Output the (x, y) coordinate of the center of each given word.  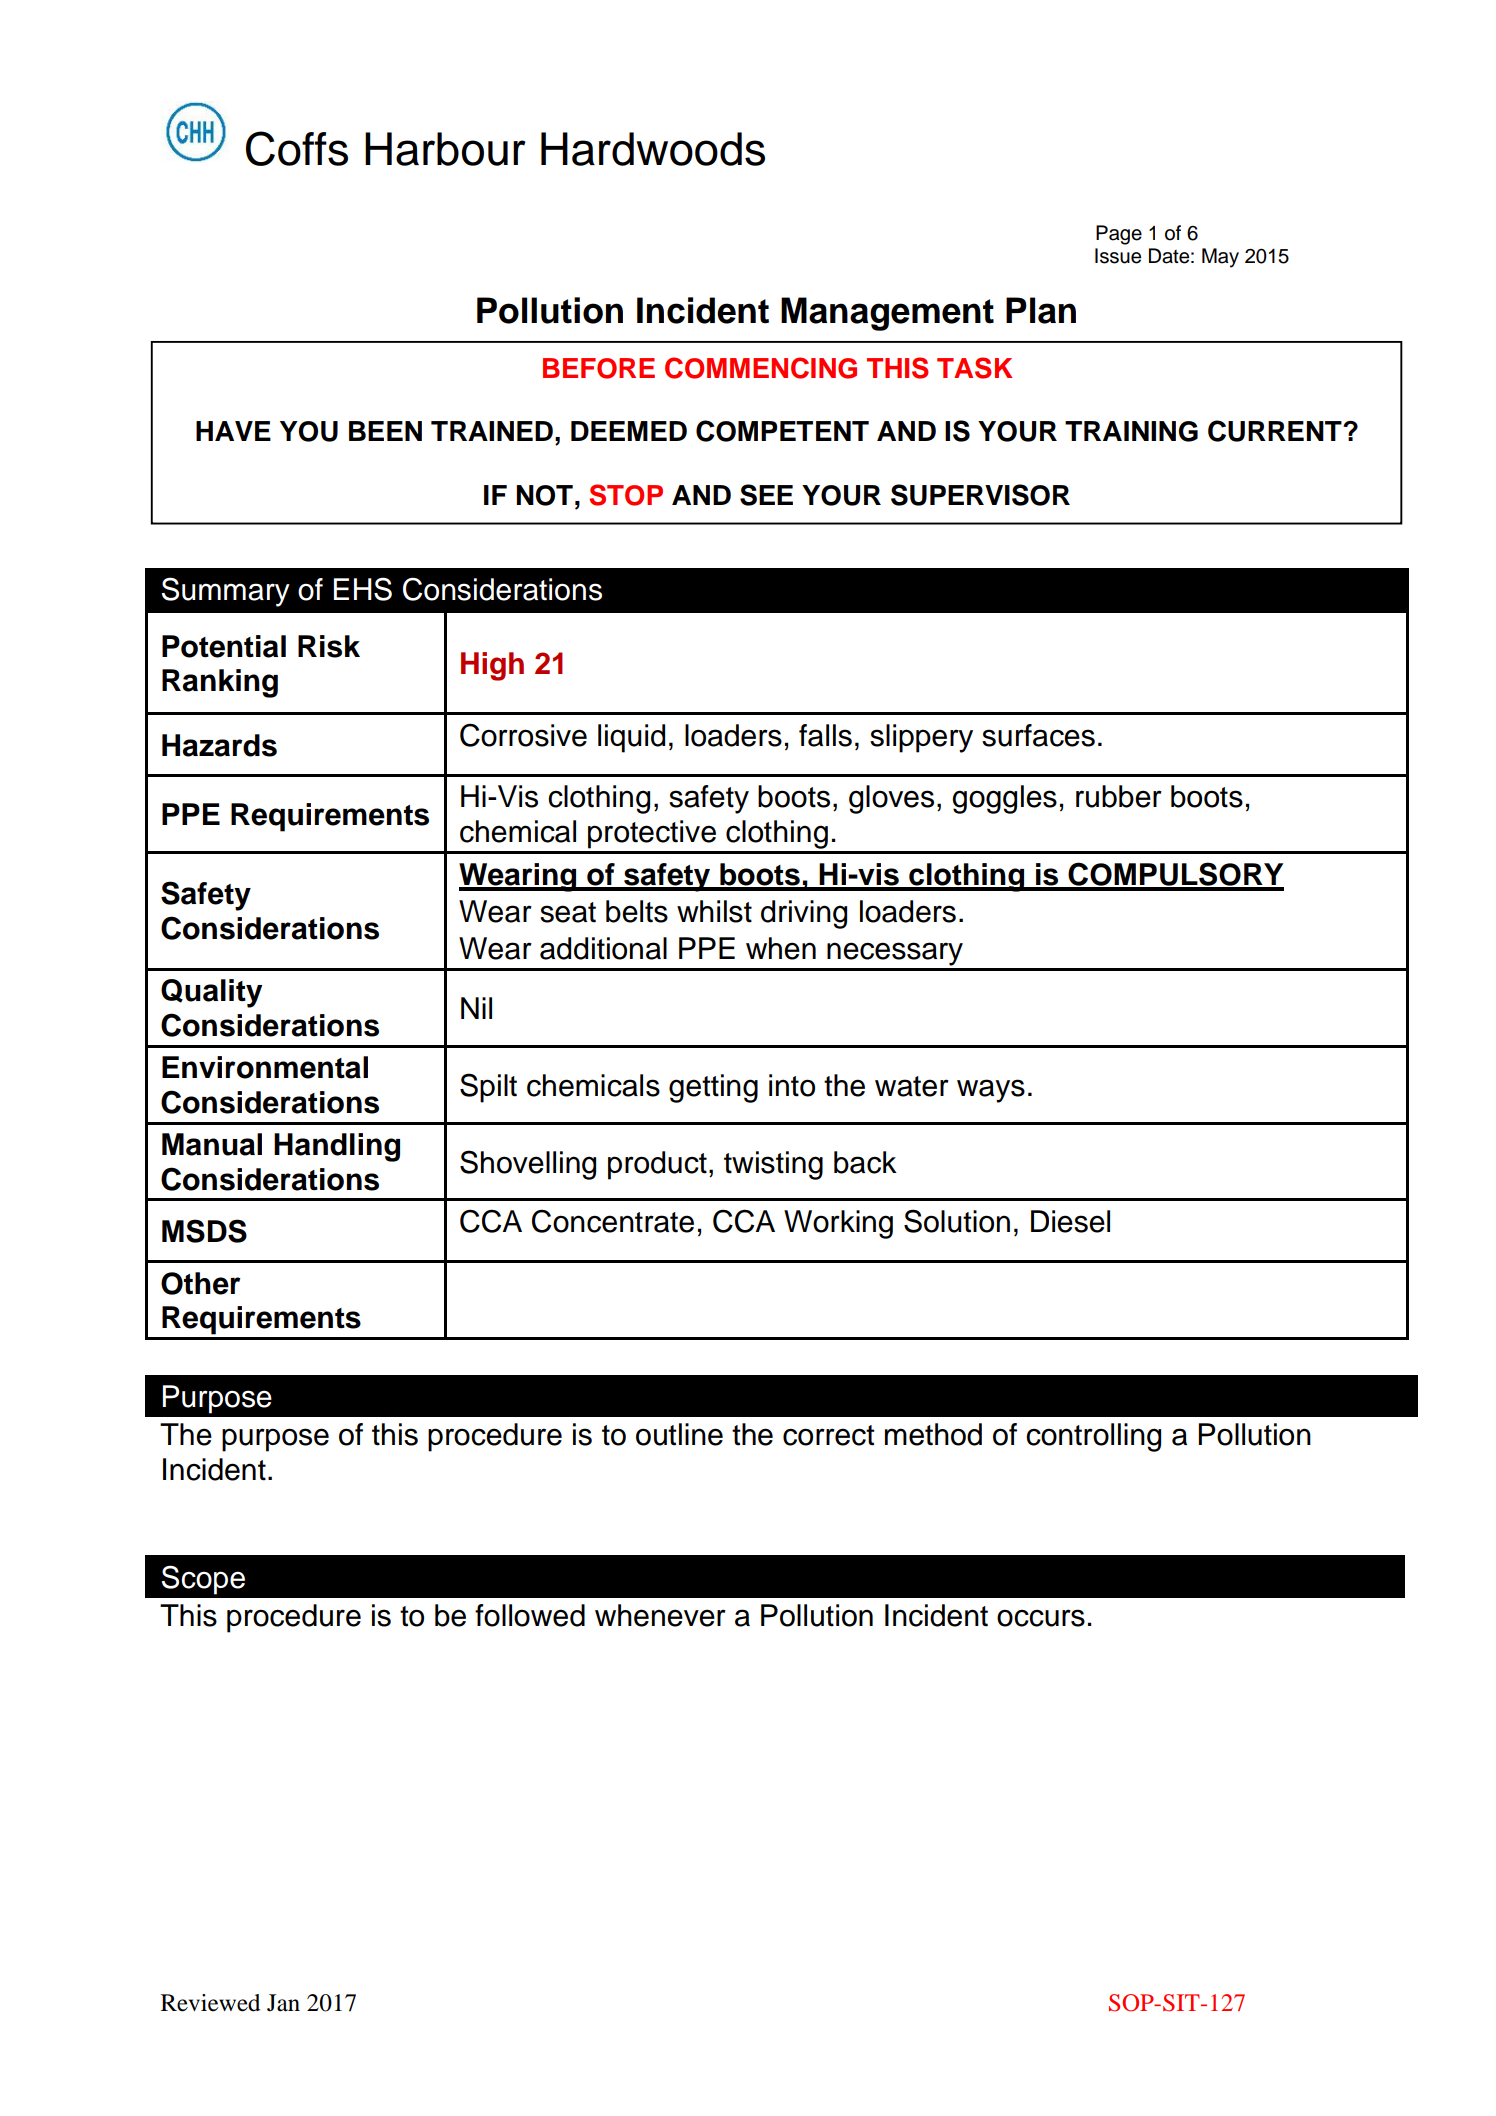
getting (713, 1088)
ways (991, 1091)
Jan (283, 2003)
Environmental (265, 1067)
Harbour (445, 149)
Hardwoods (653, 149)
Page (1119, 235)
